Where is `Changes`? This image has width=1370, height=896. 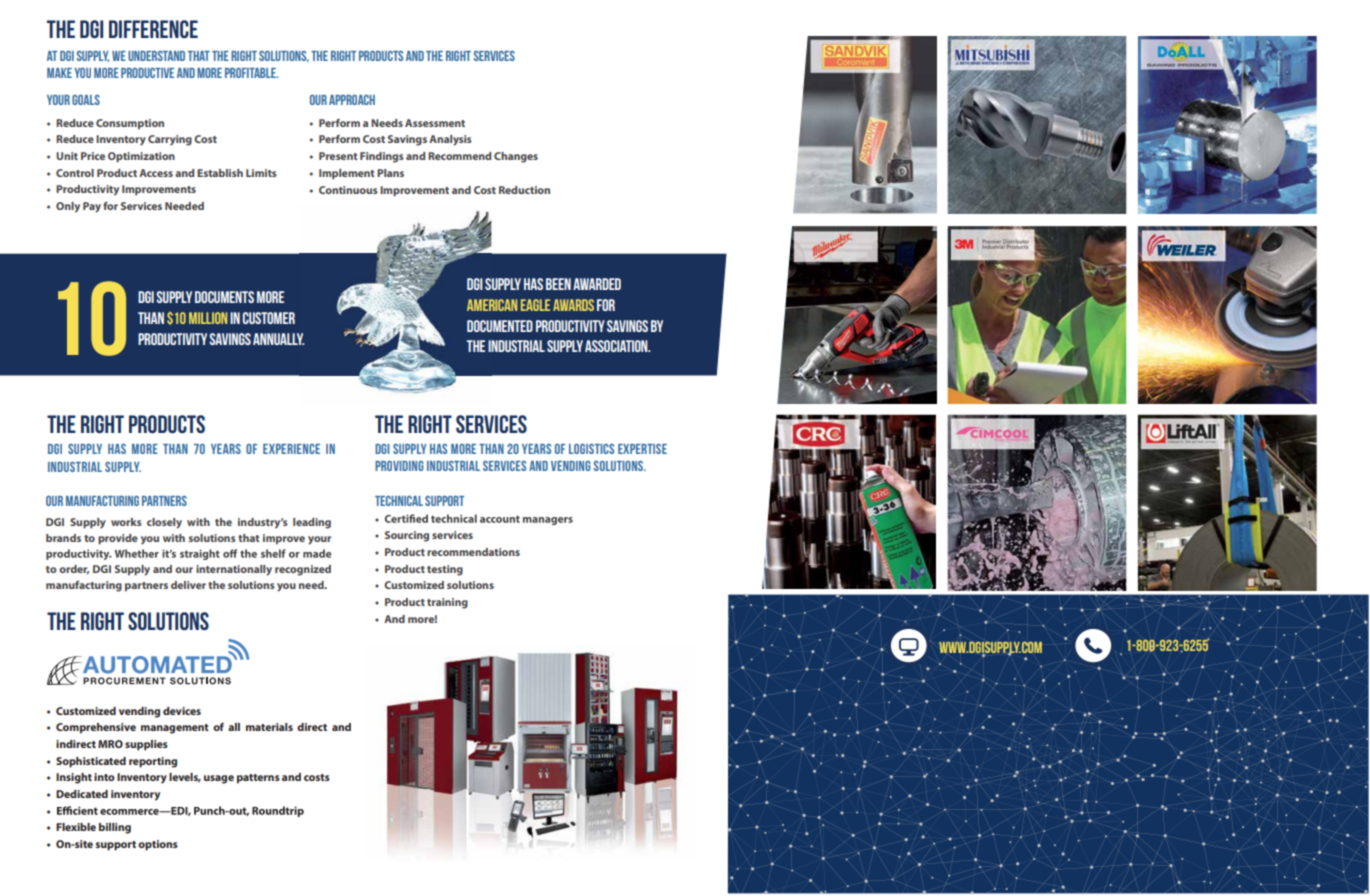 Changes is located at coordinates (516, 157).
